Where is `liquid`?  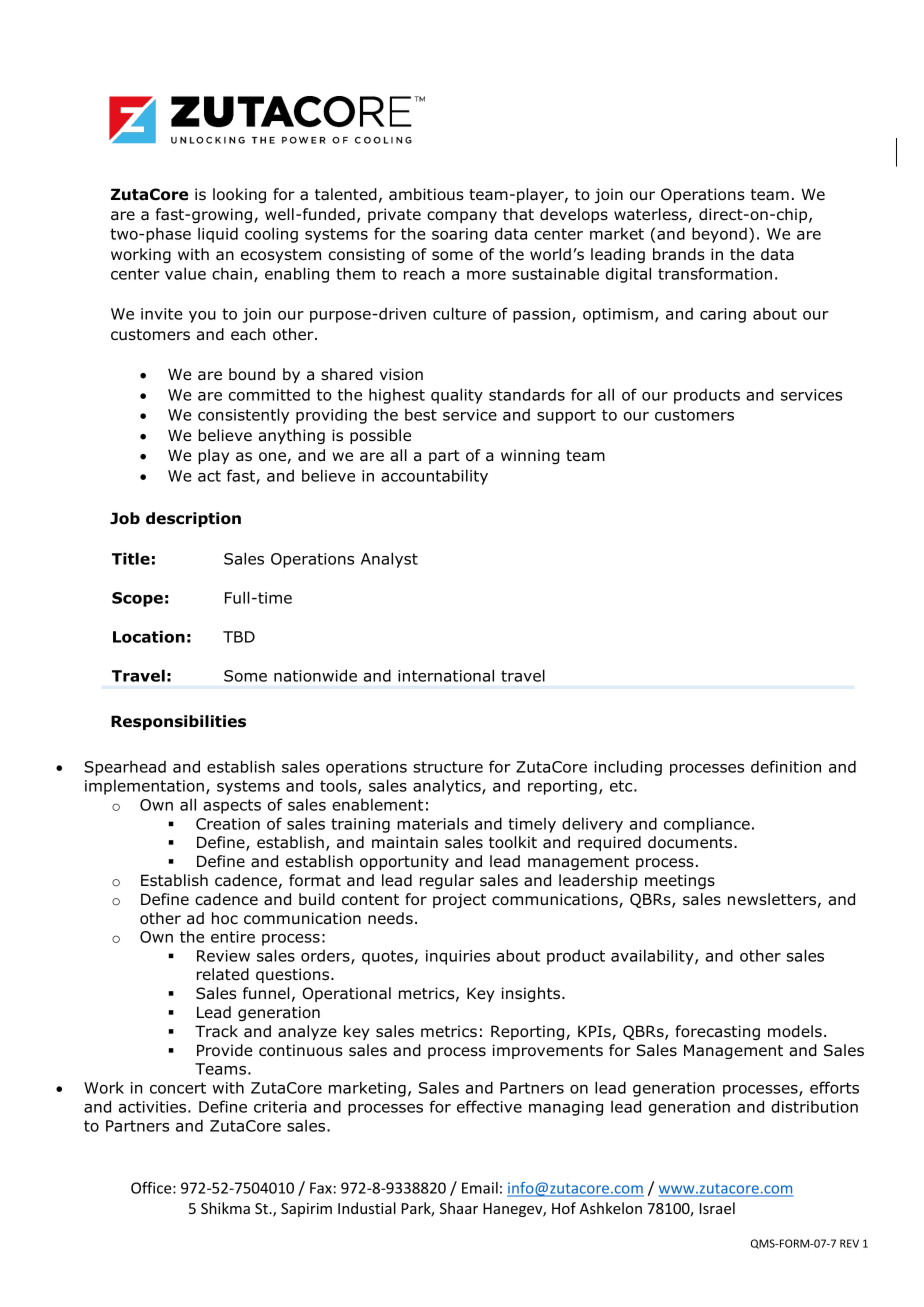
liquid is located at coordinates (218, 235).
